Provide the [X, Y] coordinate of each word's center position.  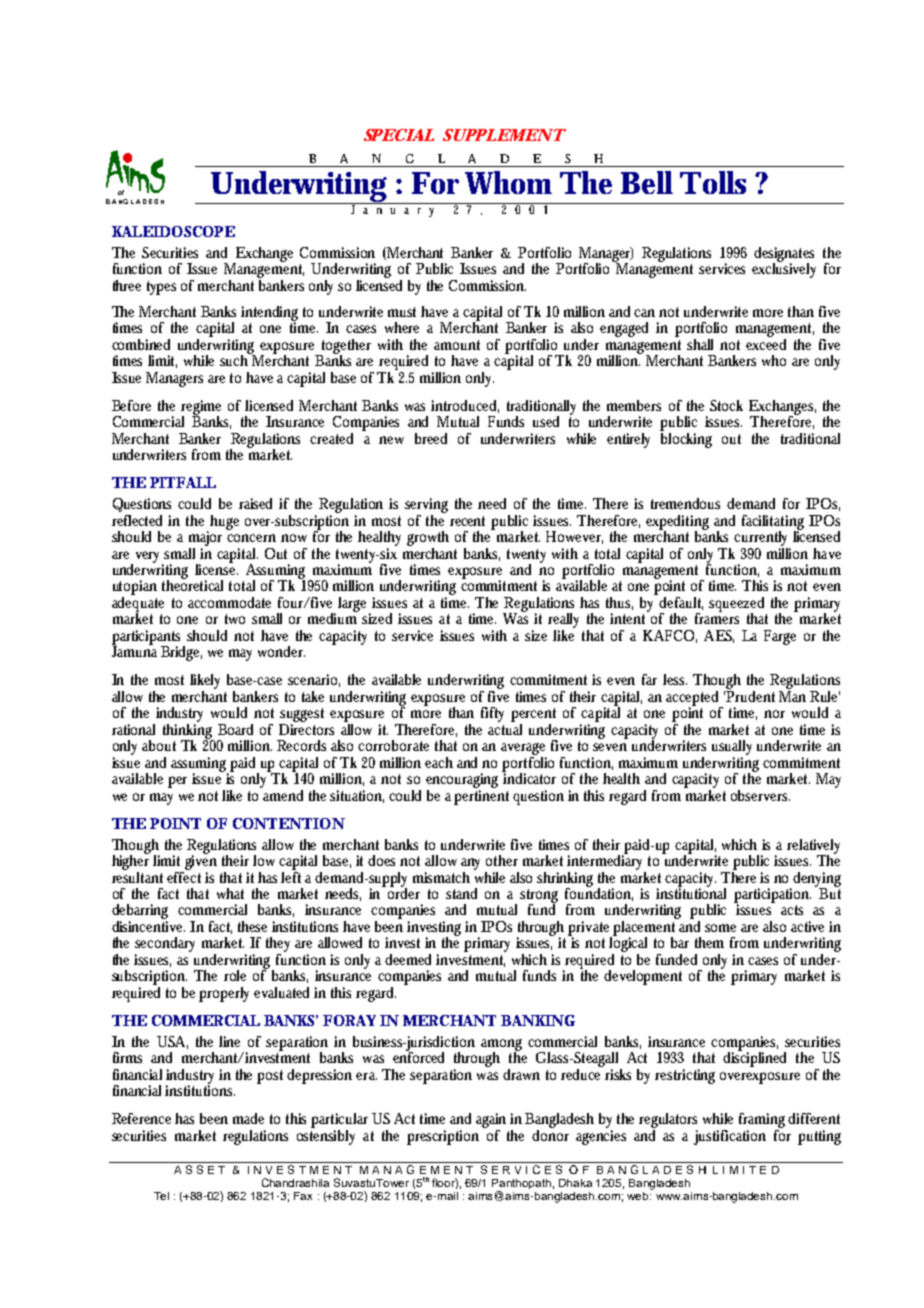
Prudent [750, 695]
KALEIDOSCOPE [173, 231]
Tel [161, 1196]
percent [533, 716]
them [709, 942]
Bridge [181, 653]
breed [431, 438]
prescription [443, 1137]
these [252, 926]
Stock [726, 405]
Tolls [713, 182]
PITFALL [183, 482]
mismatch [441, 877]
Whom [508, 182]
